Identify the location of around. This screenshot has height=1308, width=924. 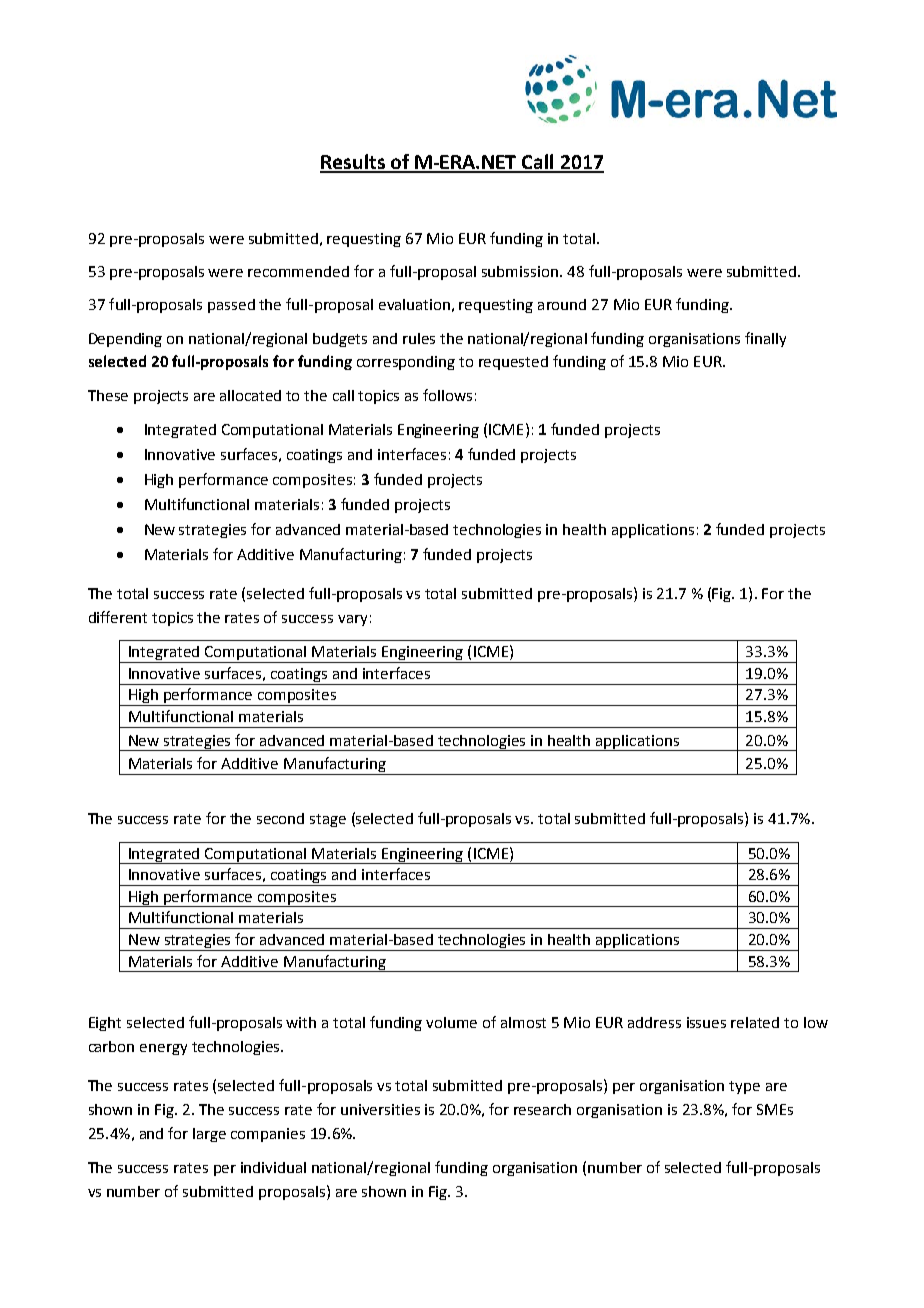
(562, 304).
